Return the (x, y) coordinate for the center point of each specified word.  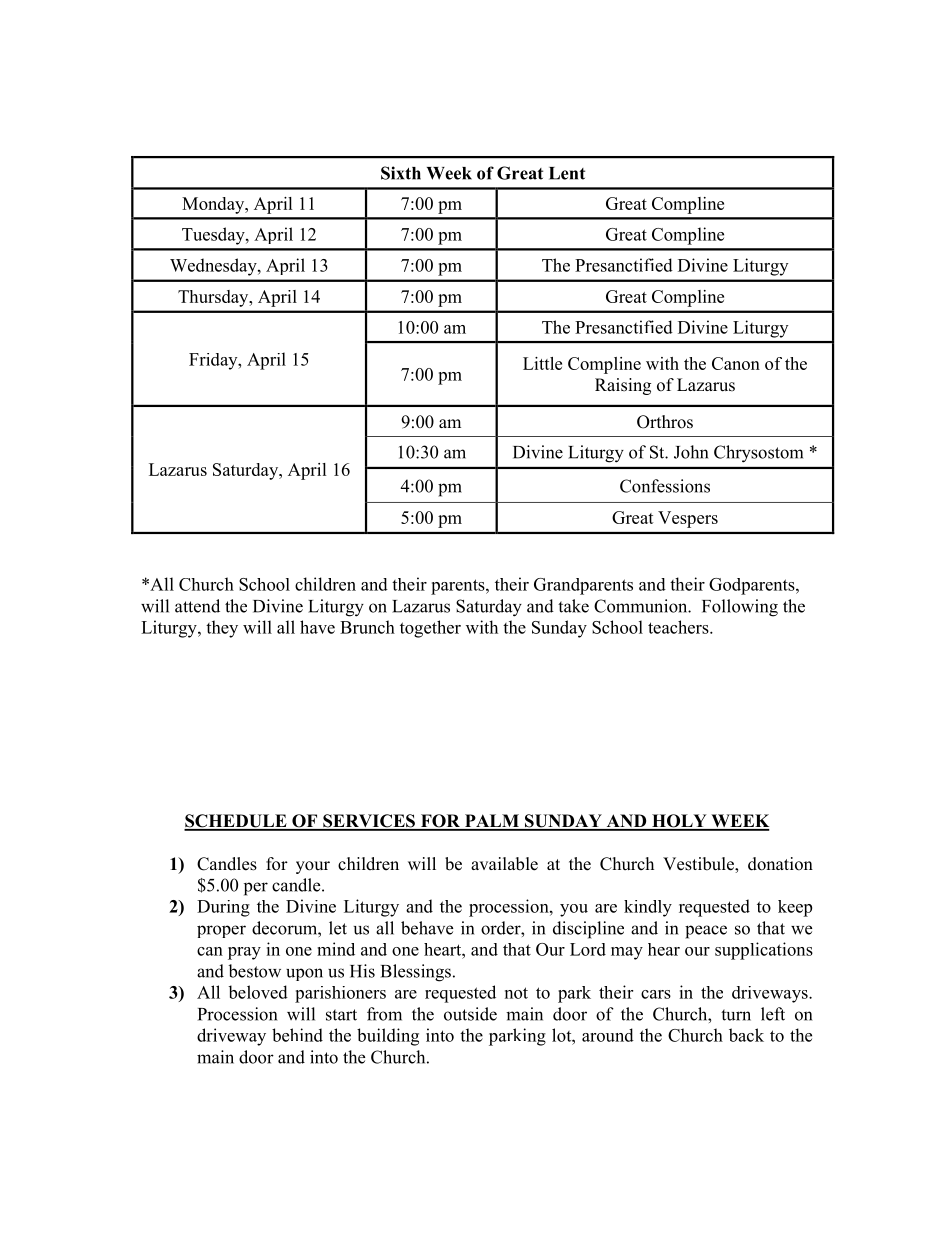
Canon (736, 363)
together (430, 629)
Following (740, 608)
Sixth (401, 173)
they (222, 629)
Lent (567, 173)
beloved (258, 992)
